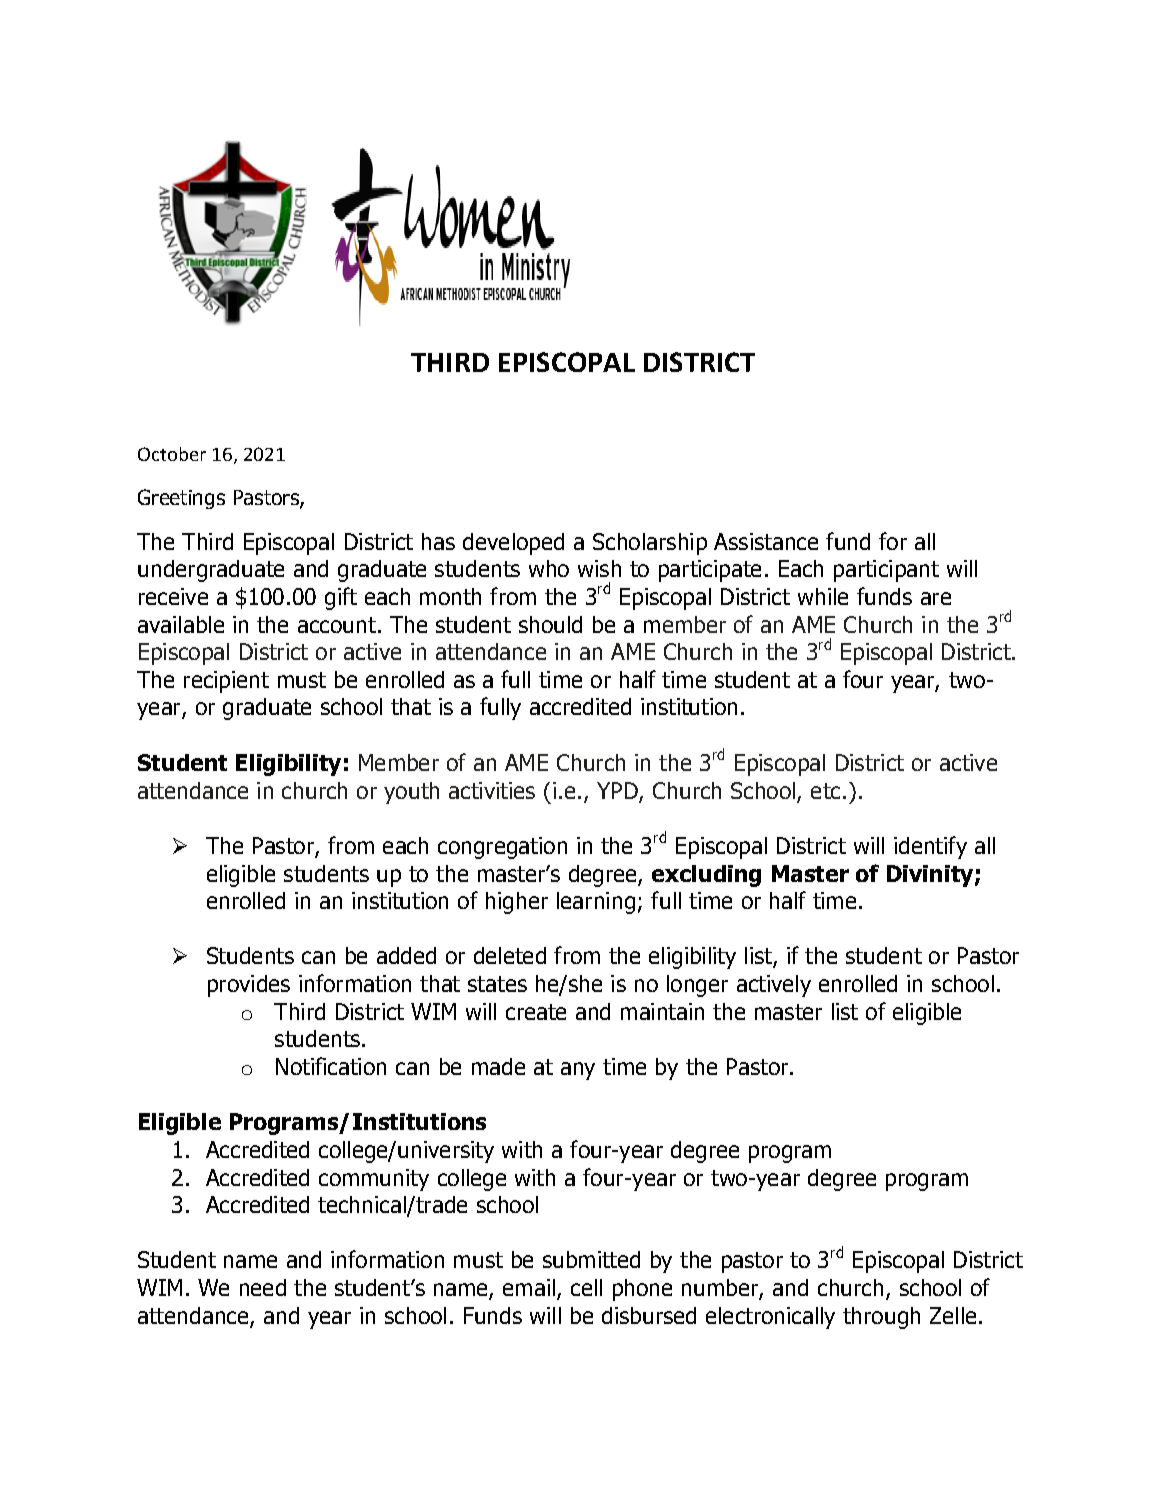 The image size is (1168, 1511). What do you see at coordinates (263, 1287) in the screenshot?
I see `need` at bounding box center [263, 1287].
